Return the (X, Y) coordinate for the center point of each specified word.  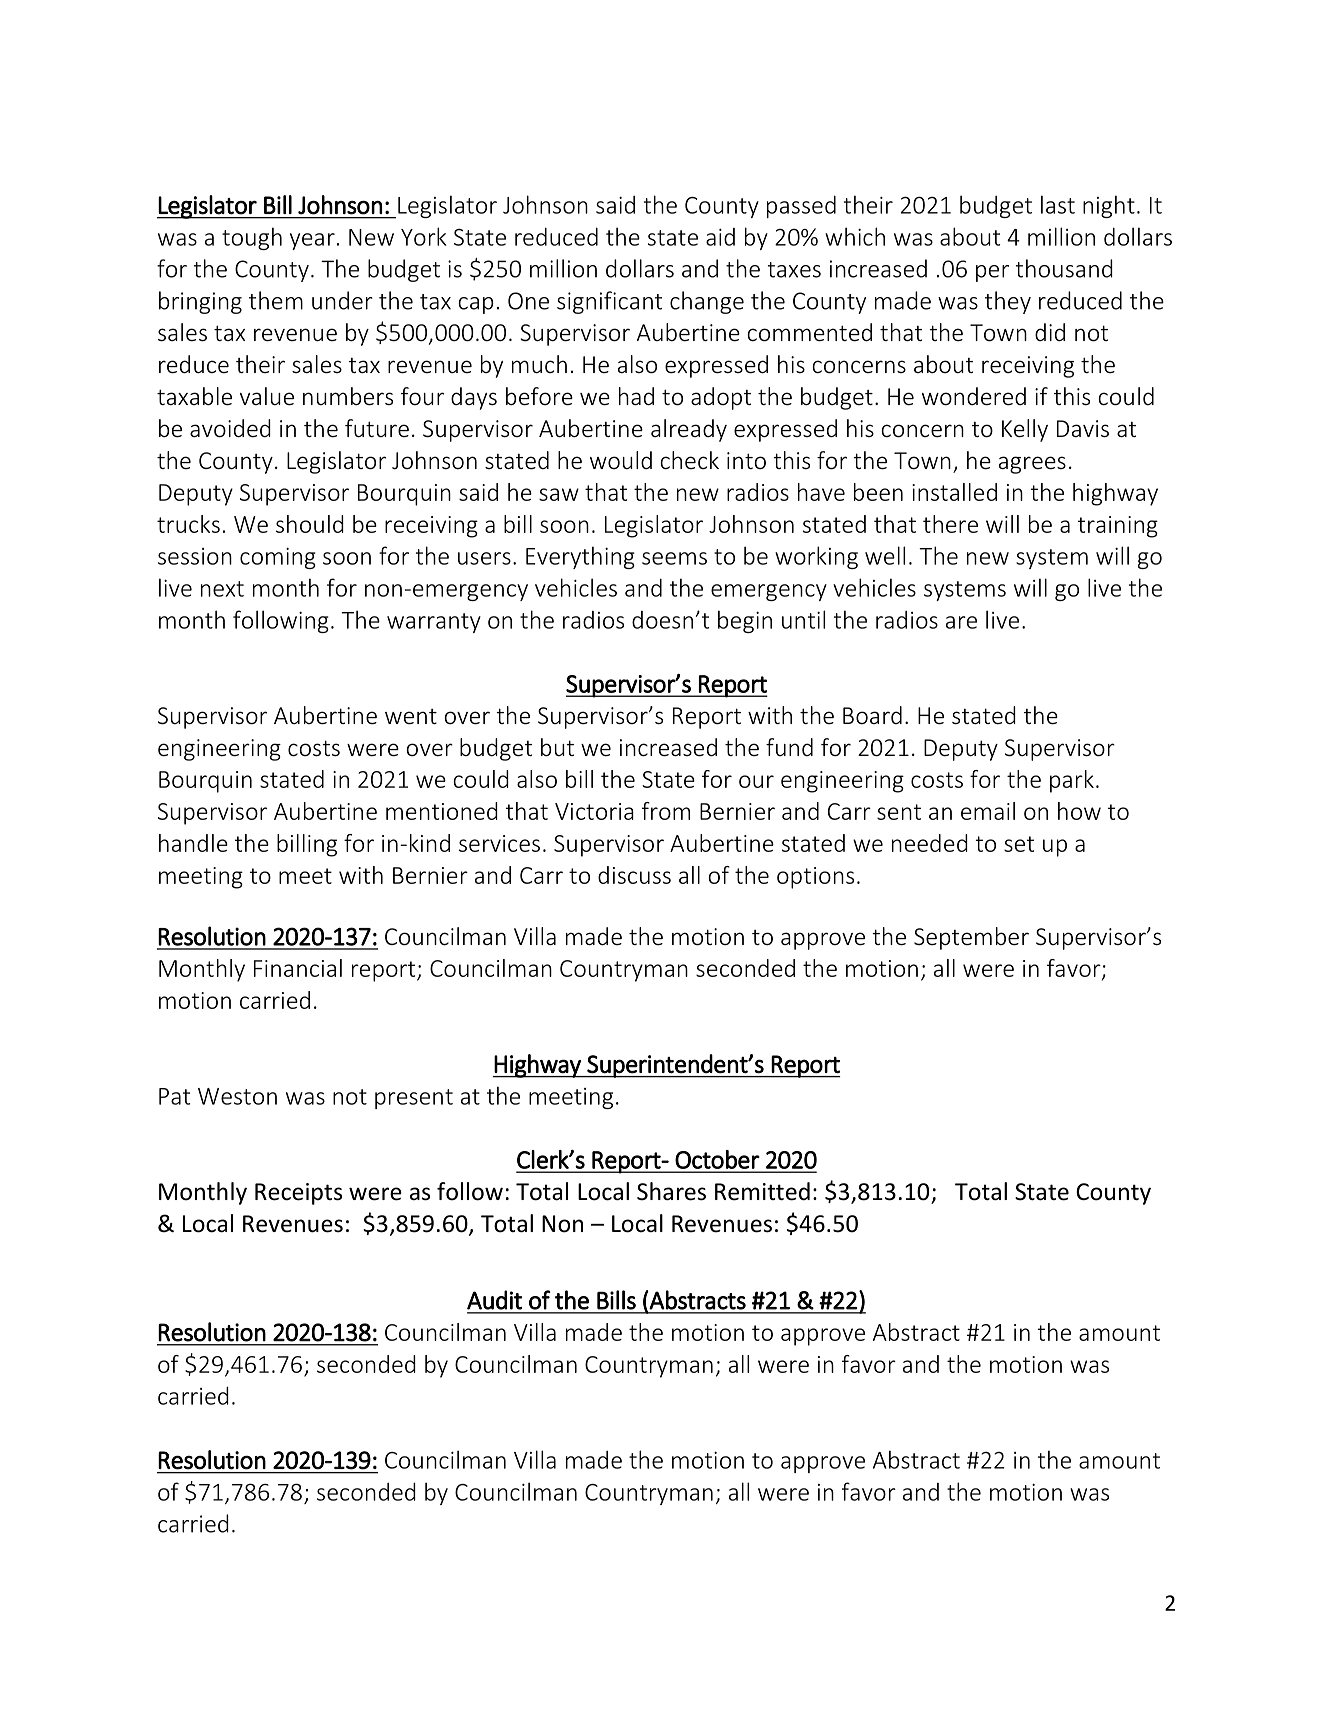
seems (674, 558)
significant (609, 302)
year (312, 241)
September (971, 938)
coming (278, 558)
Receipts (298, 1194)
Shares (671, 1191)
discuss (634, 875)
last (1058, 204)
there (950, 524)
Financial (298, 968)
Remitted (762, 1191)
